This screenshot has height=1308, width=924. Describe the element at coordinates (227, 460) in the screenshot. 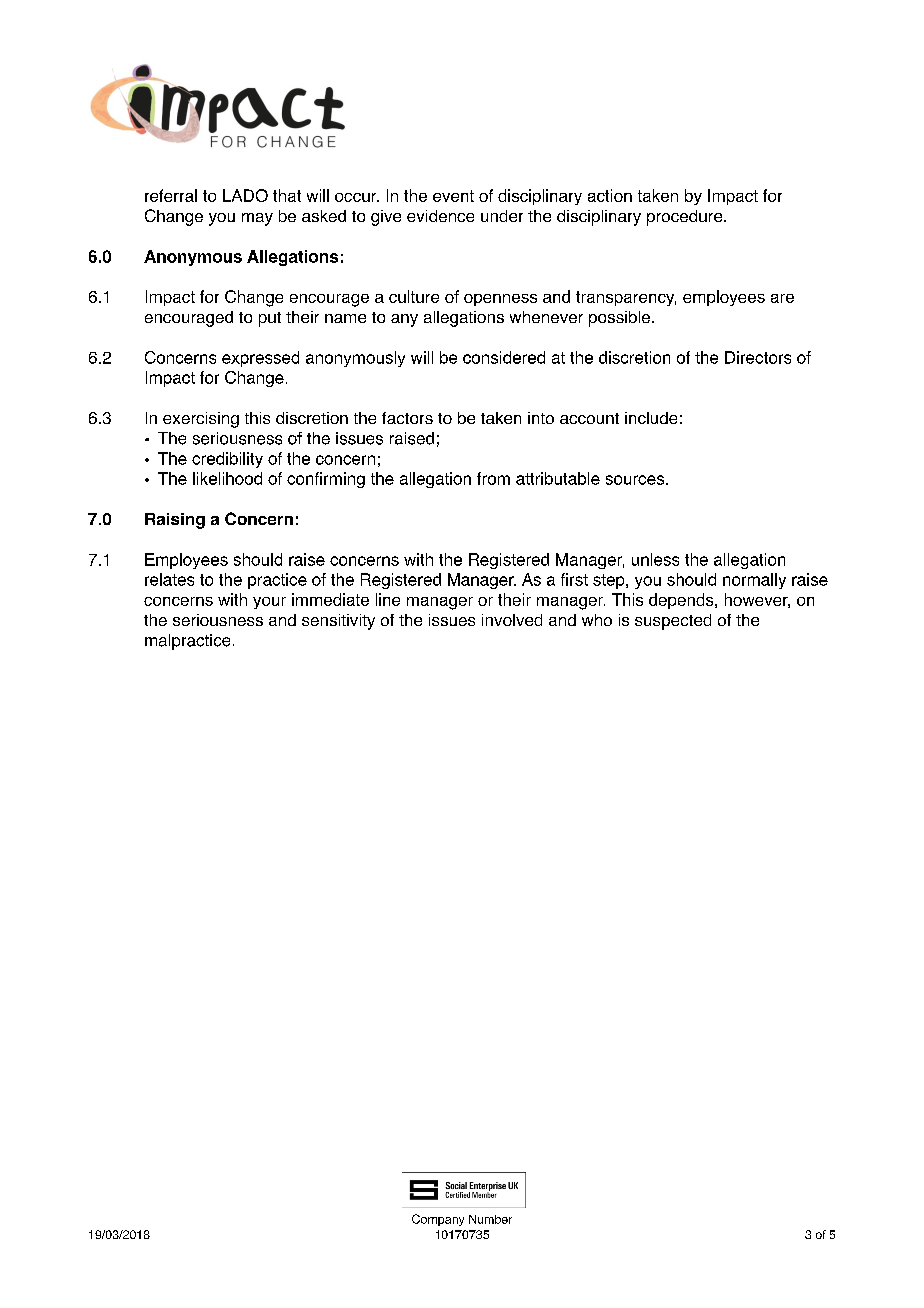

I see `credibility` at that location.
